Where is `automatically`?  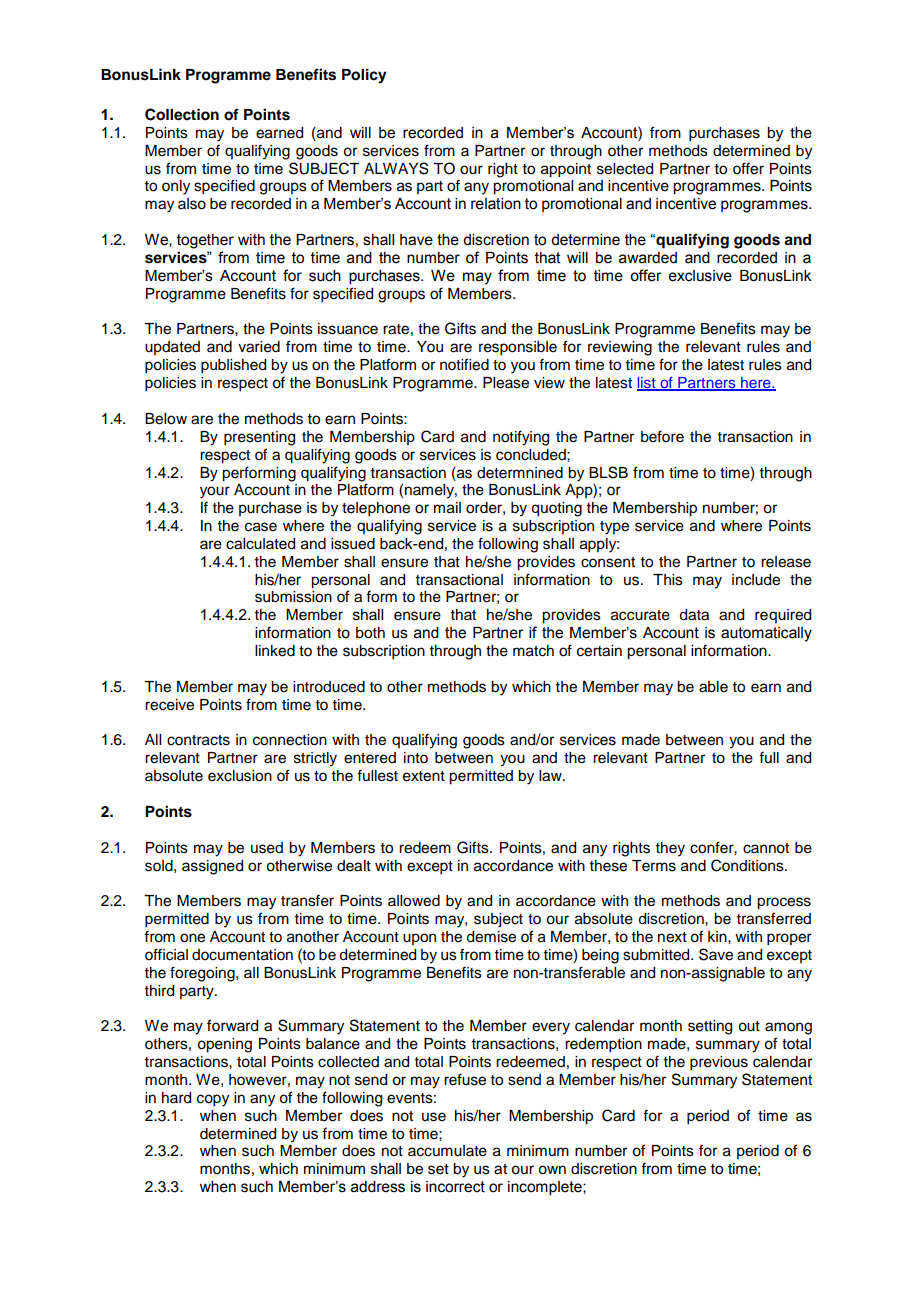 automatically is located at coordinates (766, 634).
